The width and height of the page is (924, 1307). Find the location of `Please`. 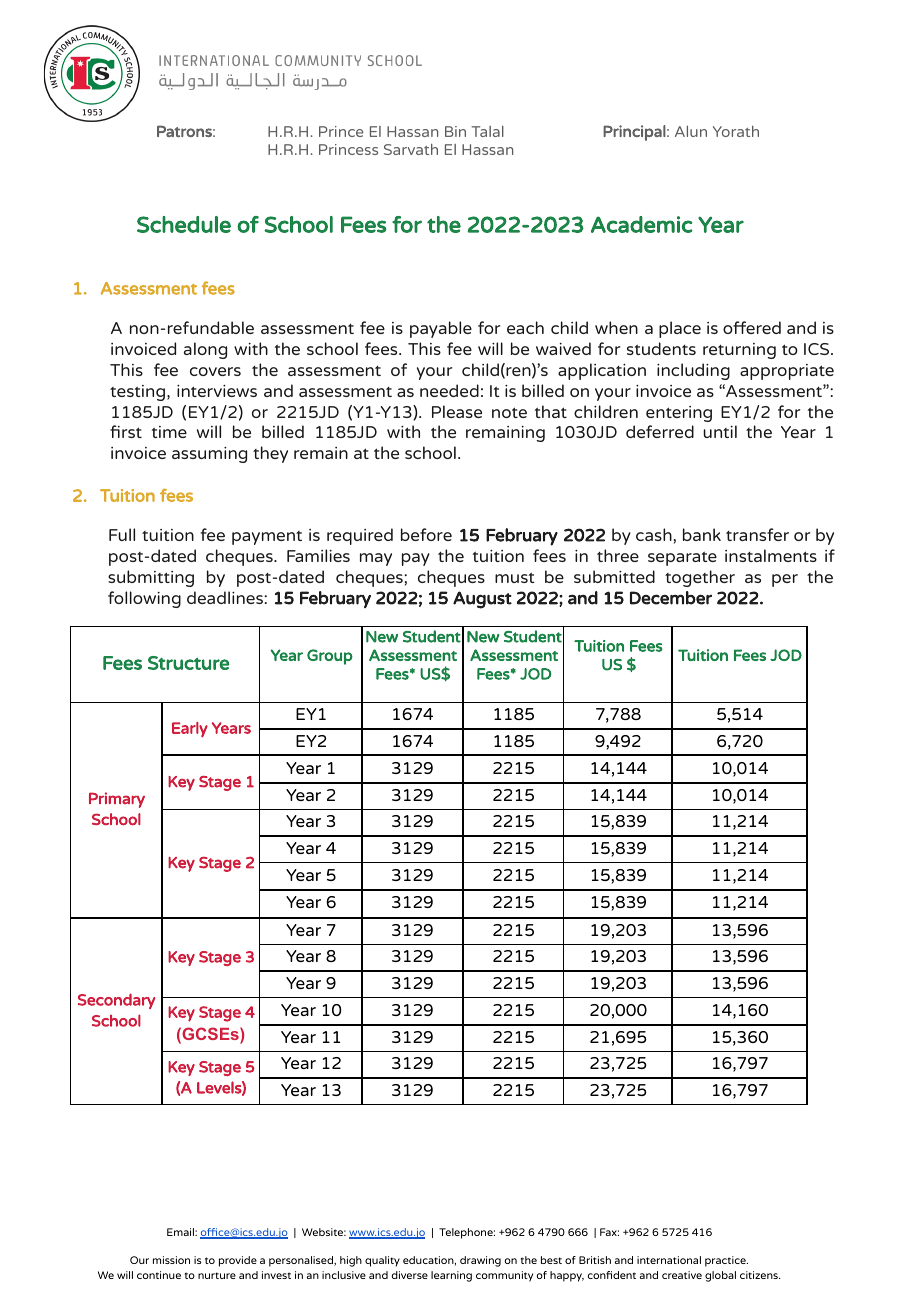

Please is located at coordinates (457, 411).
